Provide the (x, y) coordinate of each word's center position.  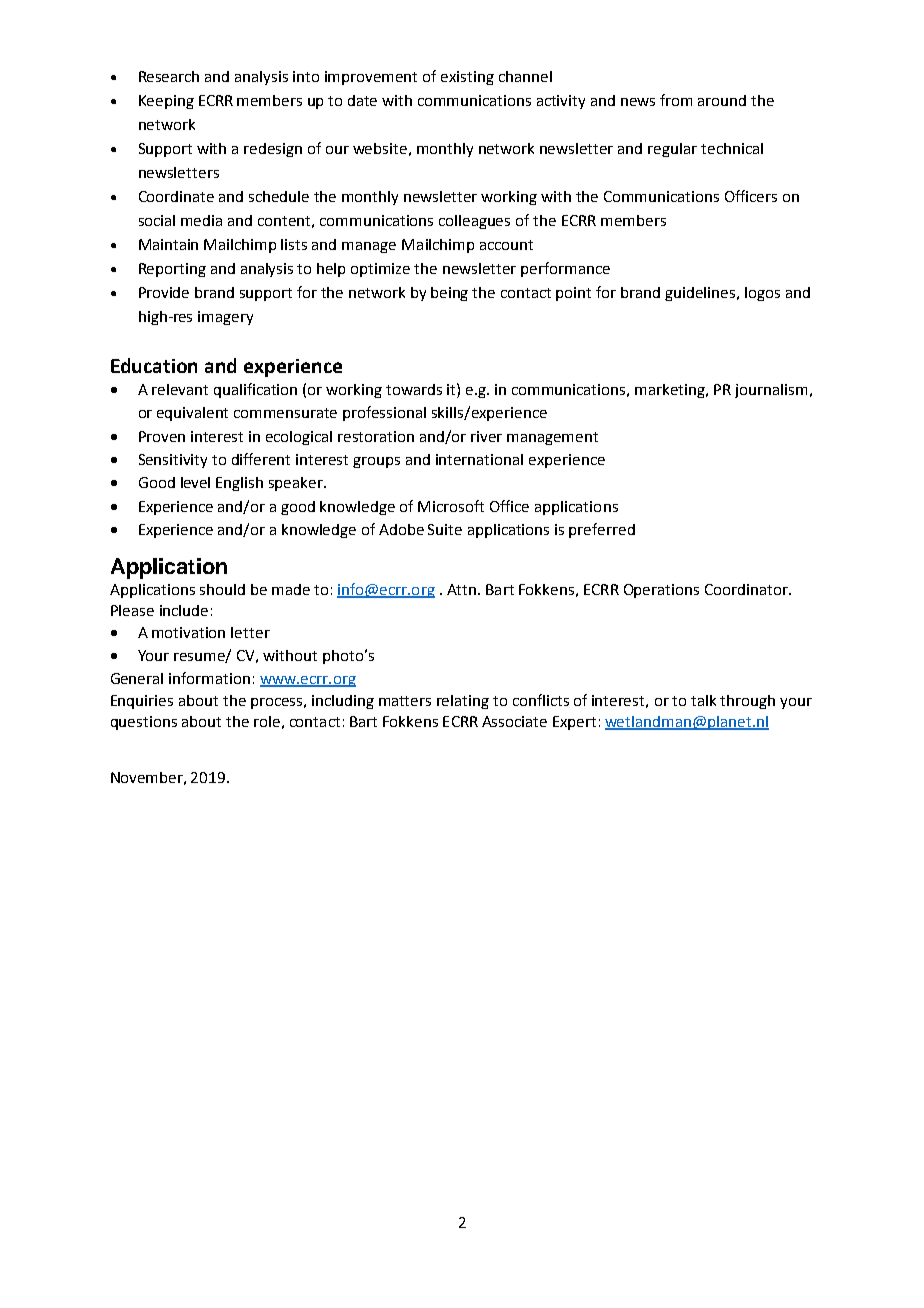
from (676, 100)
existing (467, 78)
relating (463, 702)
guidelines (701, 294)
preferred (602, 530)
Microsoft (451, 506)
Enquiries (142, 702)
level (195, 482)
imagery (225, 318)
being (449, 294)
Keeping (166, 102)
